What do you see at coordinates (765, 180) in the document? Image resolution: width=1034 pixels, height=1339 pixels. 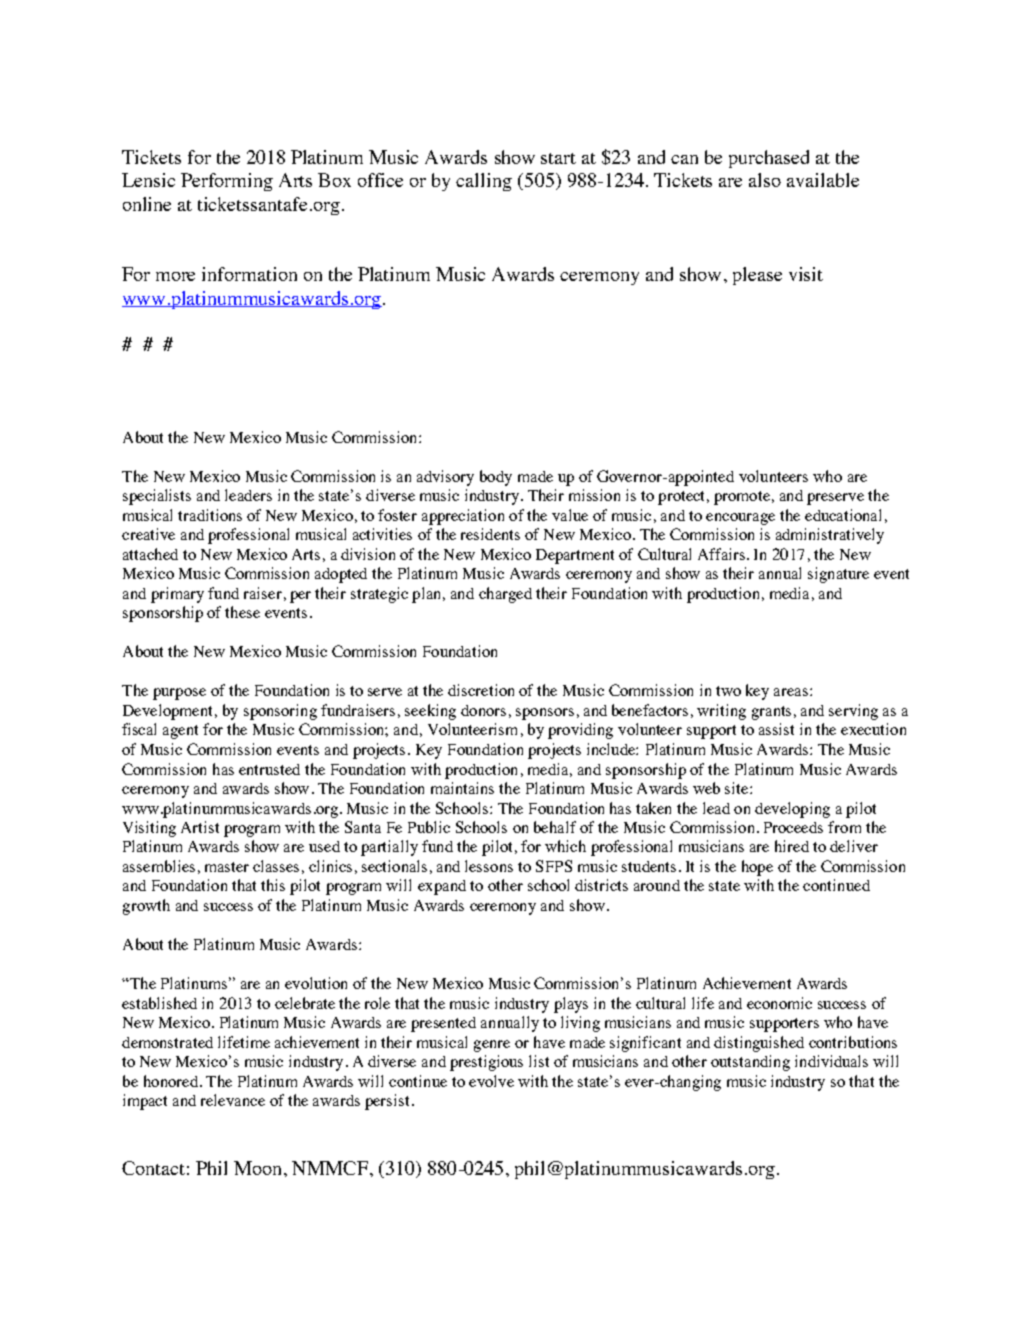 I see `also` at bounding box center [765, 180].
